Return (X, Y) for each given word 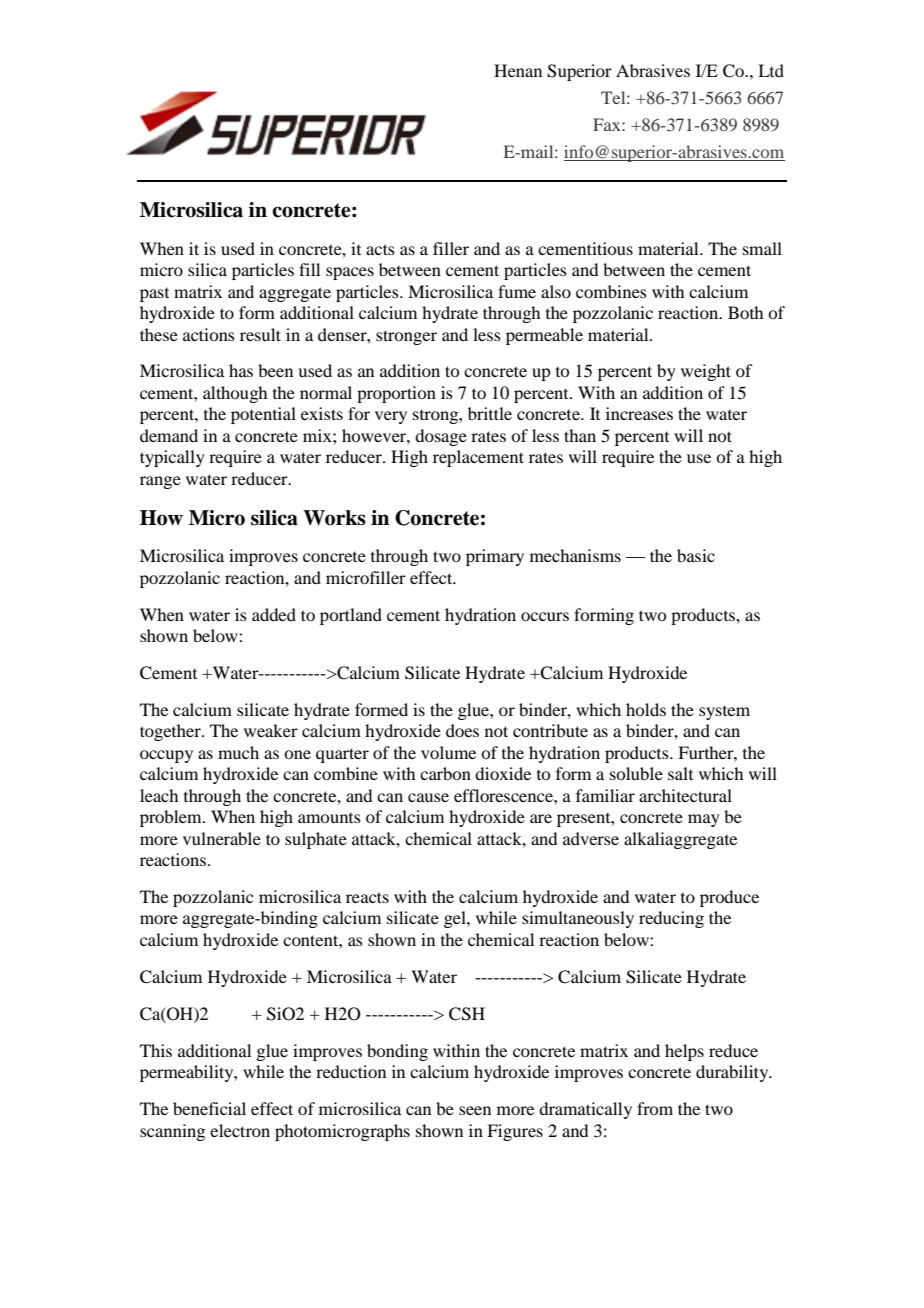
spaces (350, 273)
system (724, 713)
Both (745, 312)
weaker (271, 730)
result (260, 334)
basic (696, 555)
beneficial (209, 1108)
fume (517, 291)
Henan (518, 70)
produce (729, 898)
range (160, 482)
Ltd (771, 70)
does (462, 730)
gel (456, 919)
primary (495, 557)
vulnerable (222, 838)
